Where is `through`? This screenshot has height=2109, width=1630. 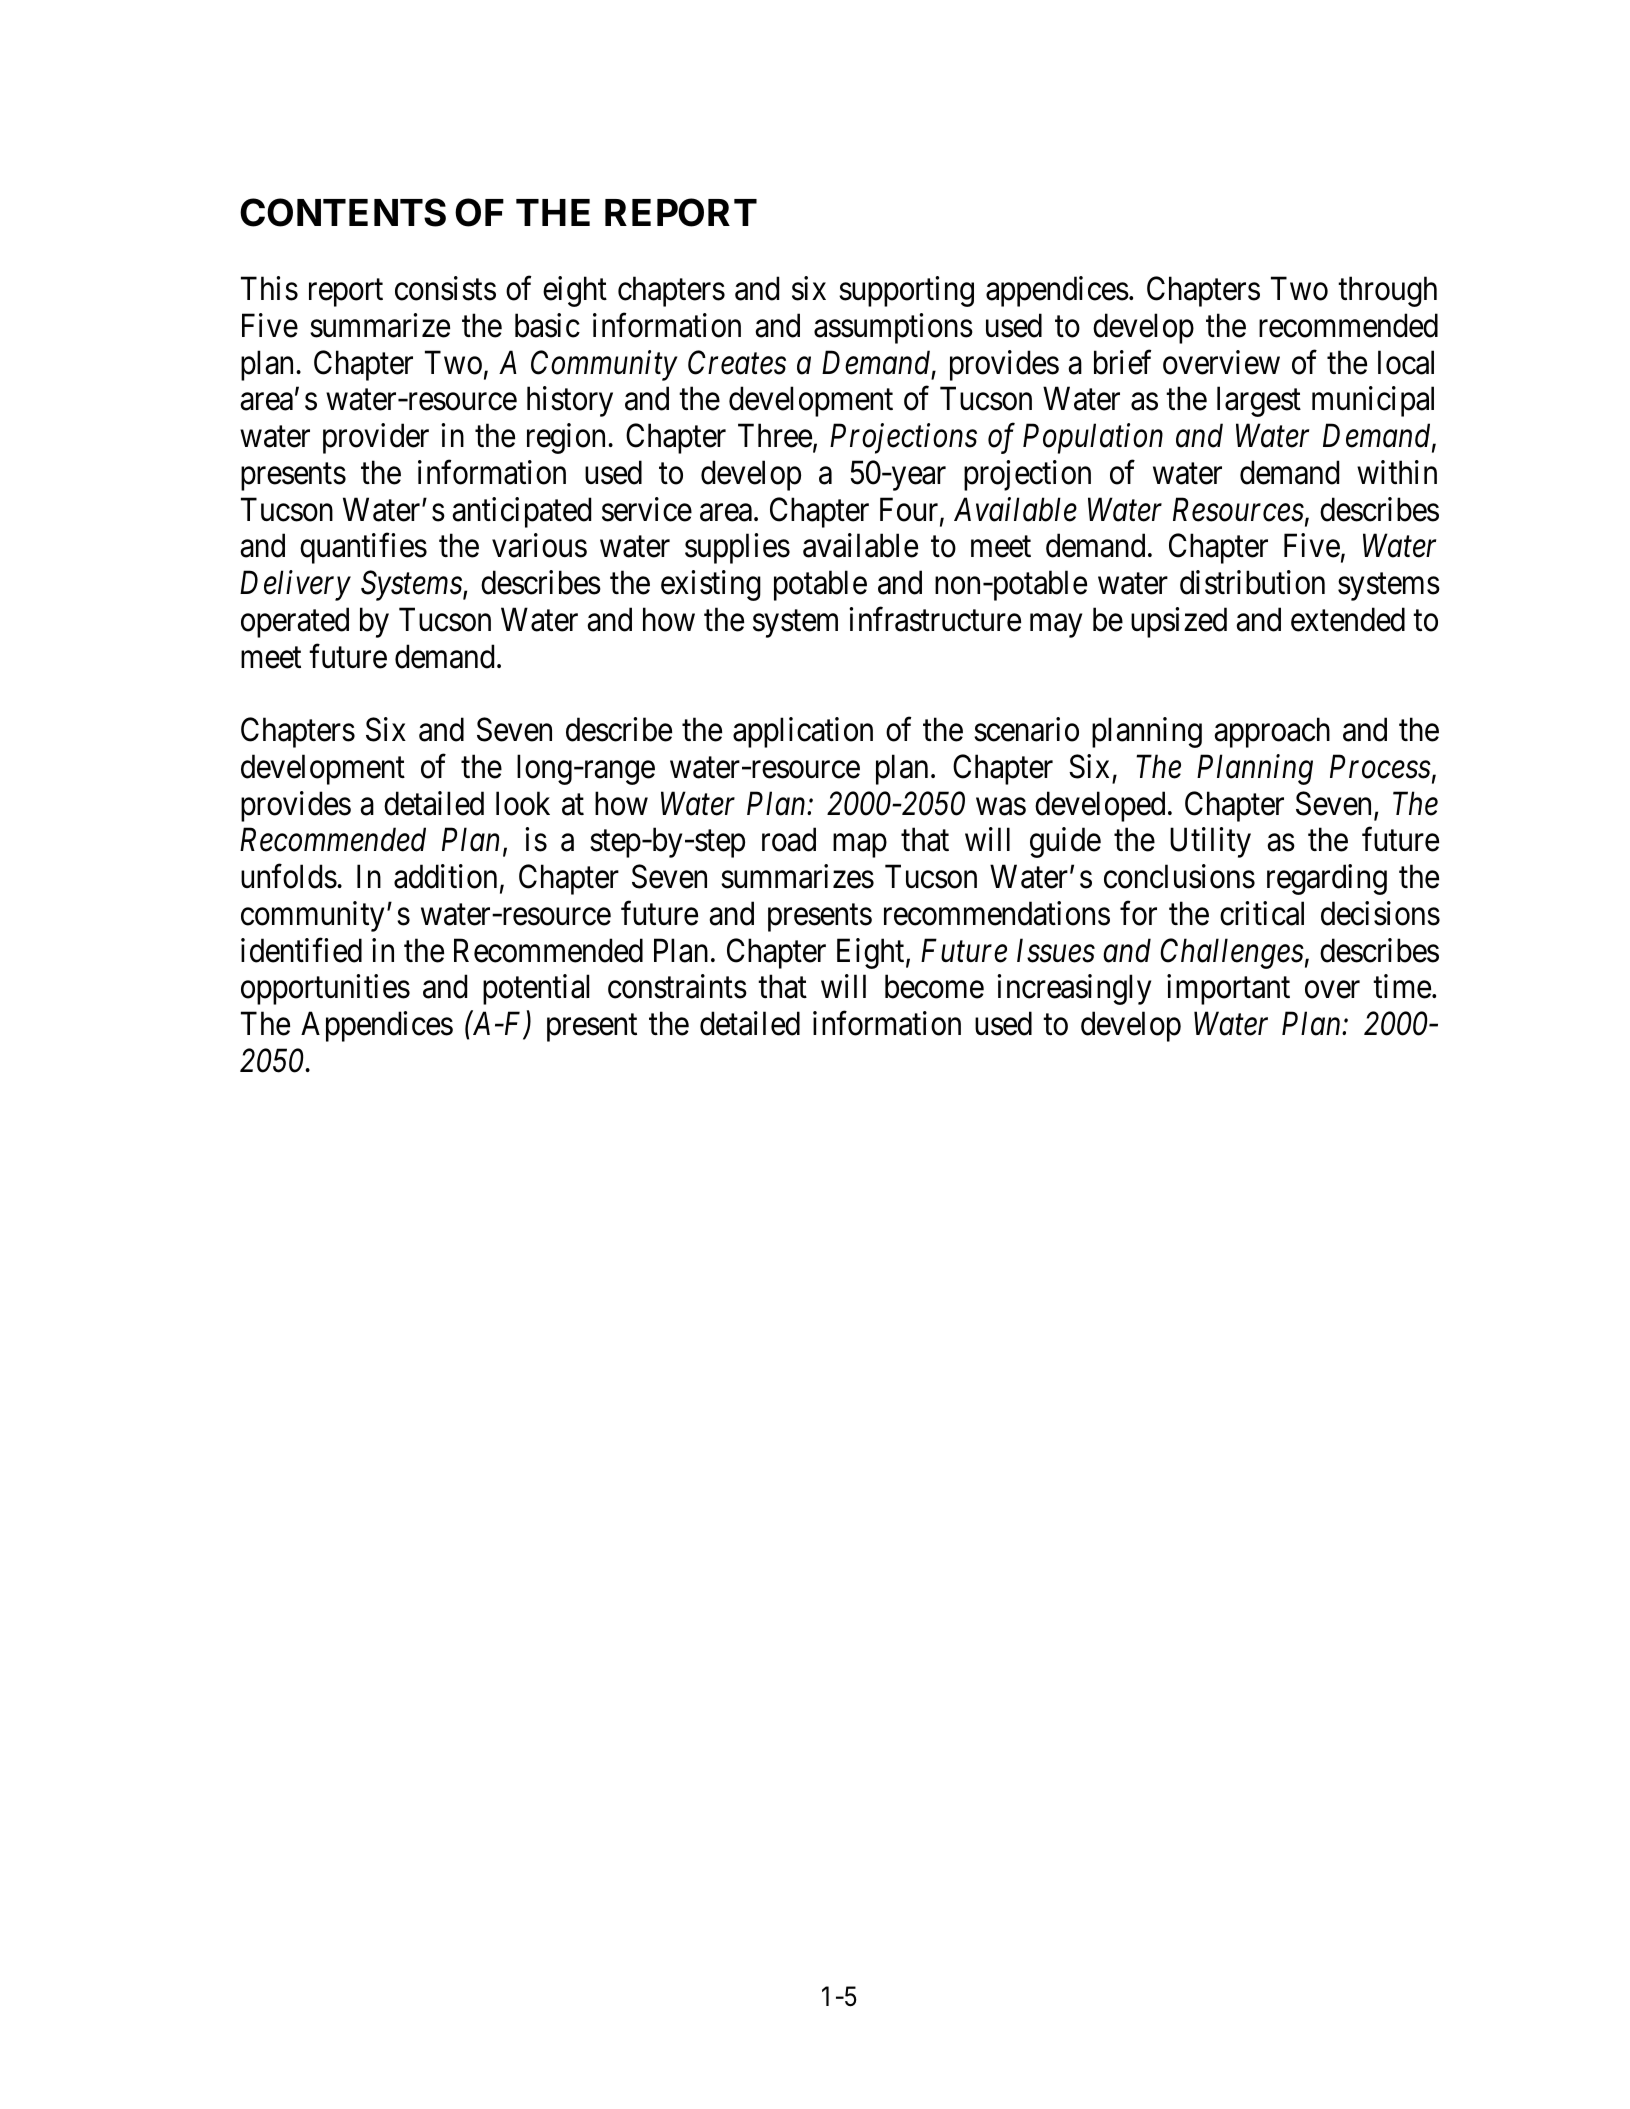
through is located at coordinates (1387, 291).
